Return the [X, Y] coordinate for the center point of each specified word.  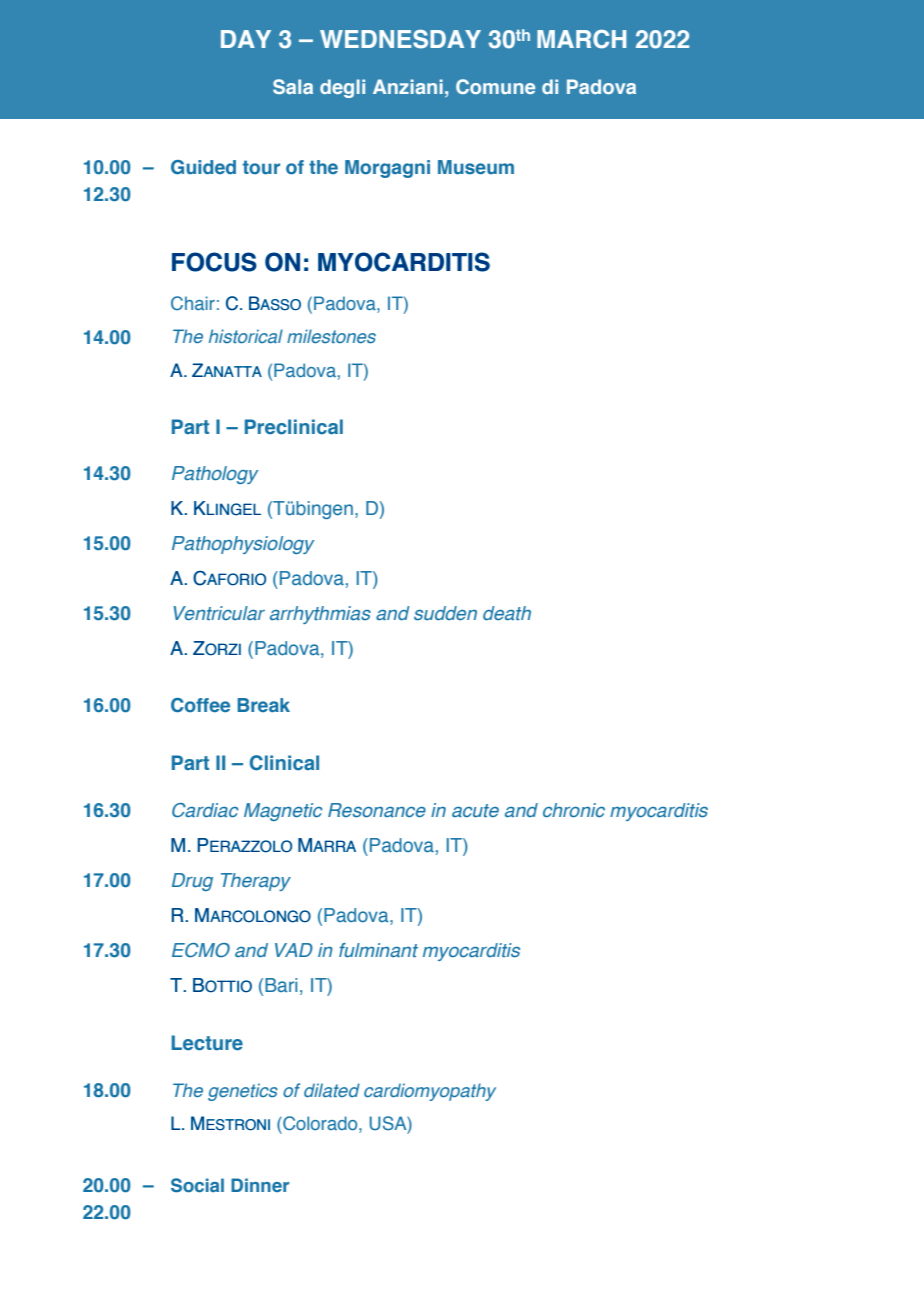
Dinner [260, 1185]
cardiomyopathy [430, 1092]
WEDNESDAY [400, 39]
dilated [332, 1090]
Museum [476, 167]
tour [261, 167]
